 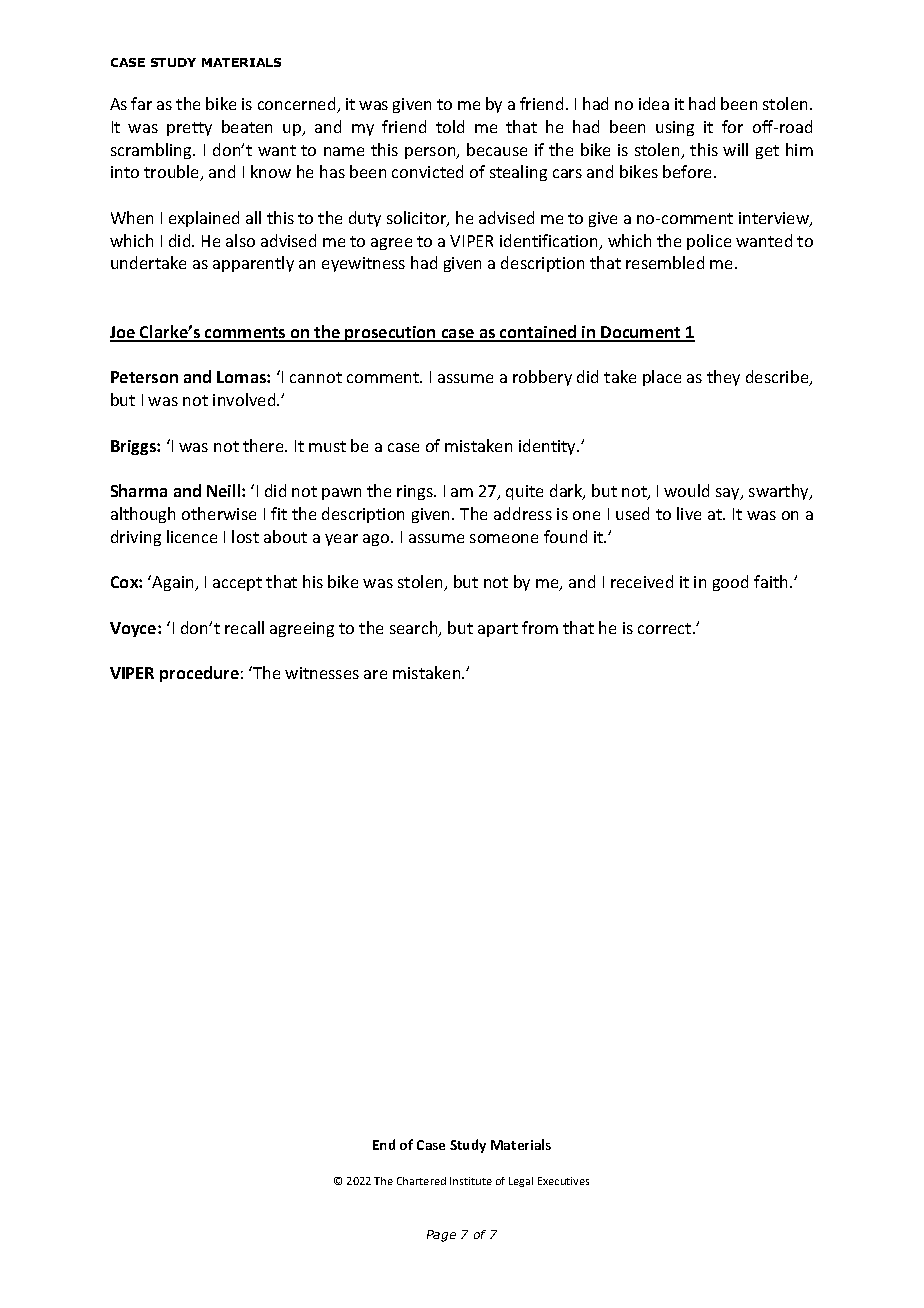 I want to click on Executives, so click(x=563, y=1181).
